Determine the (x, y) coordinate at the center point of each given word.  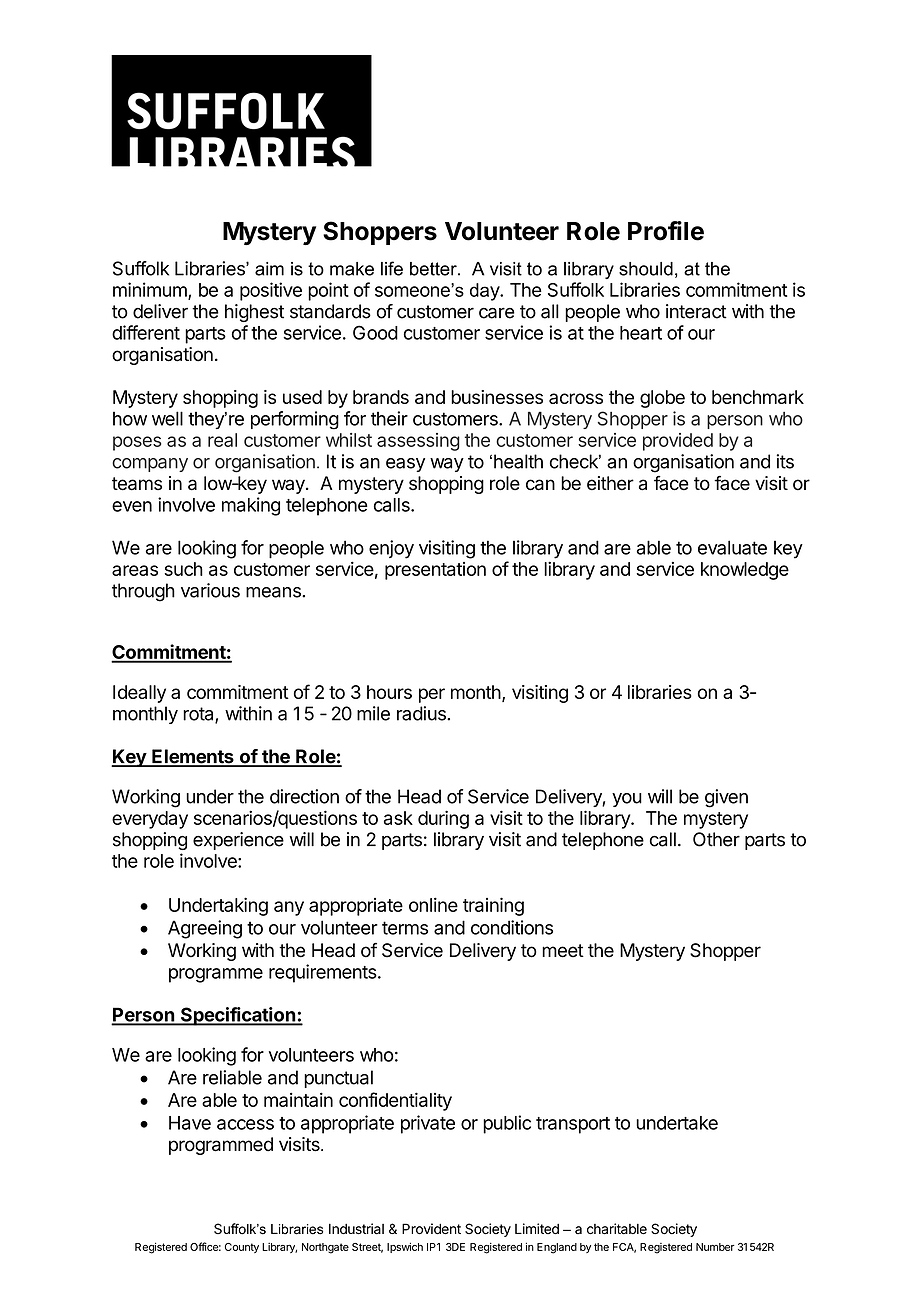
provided (678, 442)
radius (422, 713)
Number (715, 1247)
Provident (431, 1229)
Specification (238, 1016)
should (646, 269)
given (726, 798)
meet (563, 951)
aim (269, 269)
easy (405, 465)
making (251, 506)
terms (405, 928)
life (392, 268)
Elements (193, 757)
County (242, 1248)
